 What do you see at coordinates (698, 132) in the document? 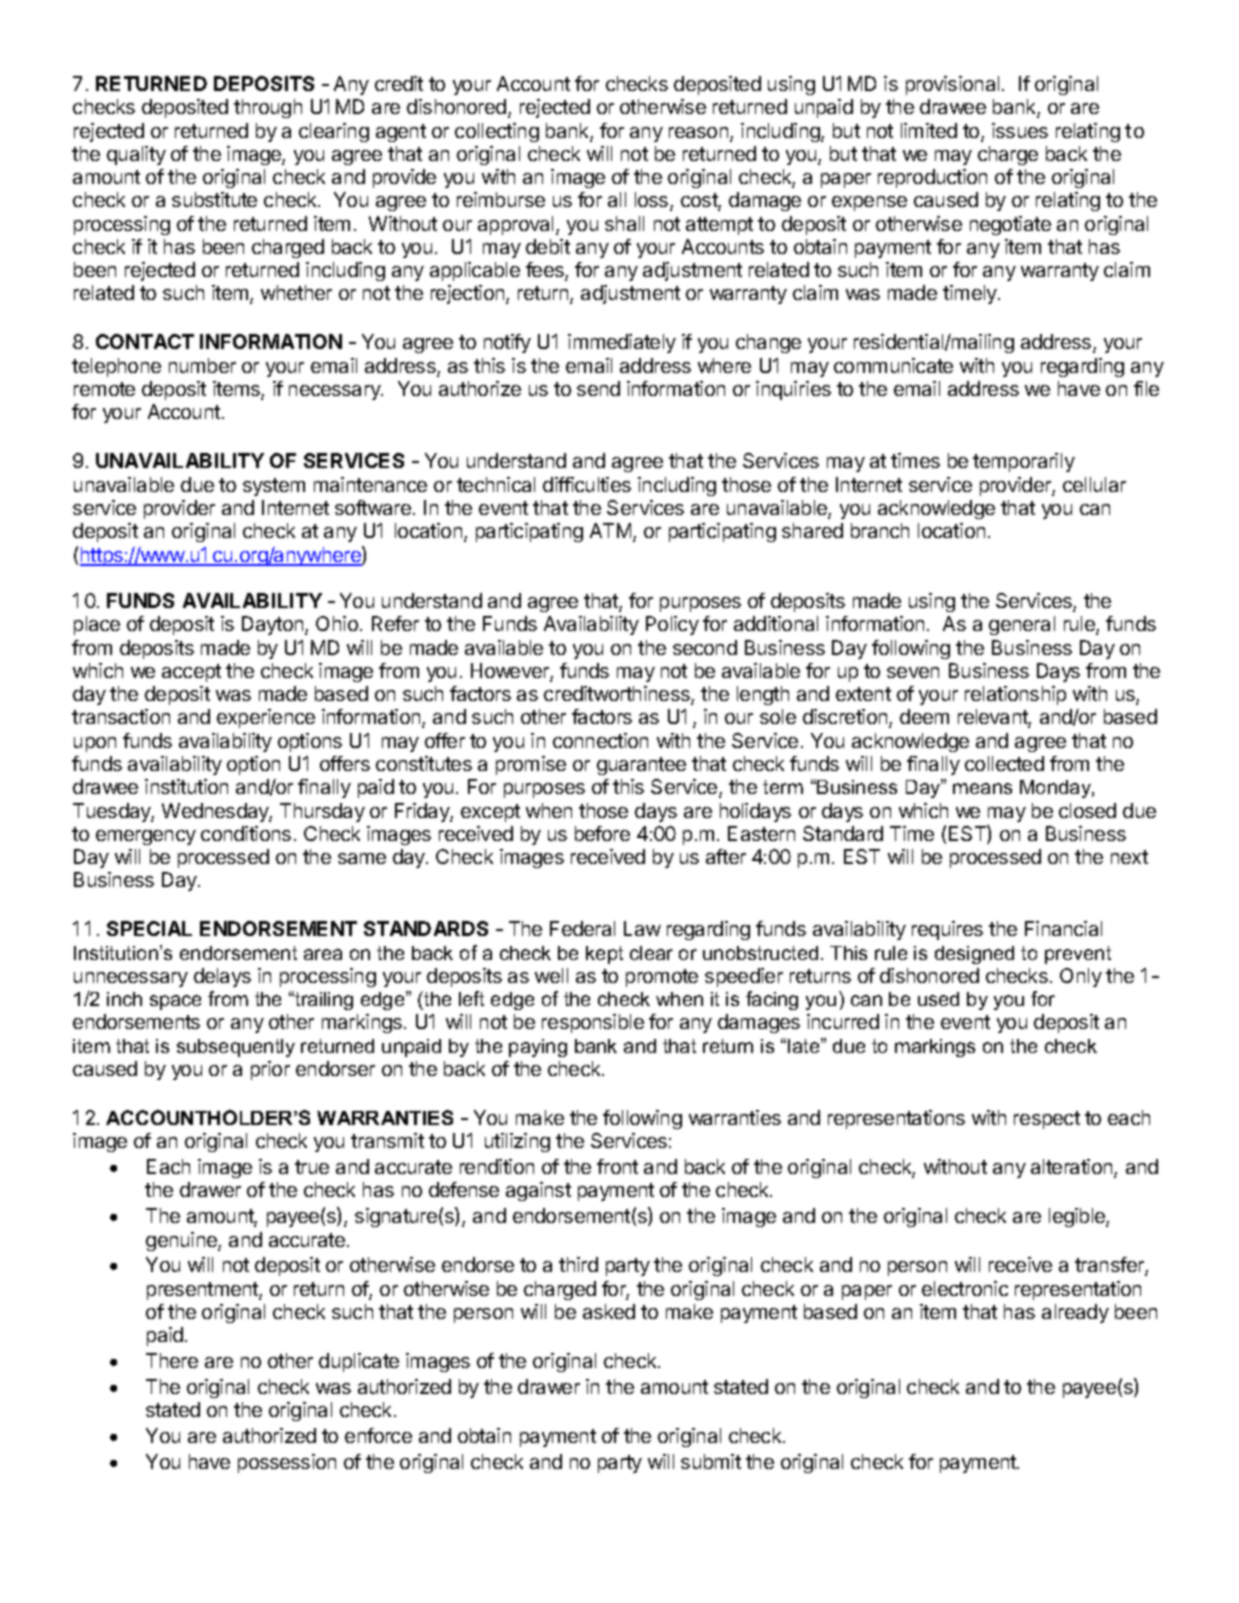
I see `reason` at bounding box center [698, 132].
